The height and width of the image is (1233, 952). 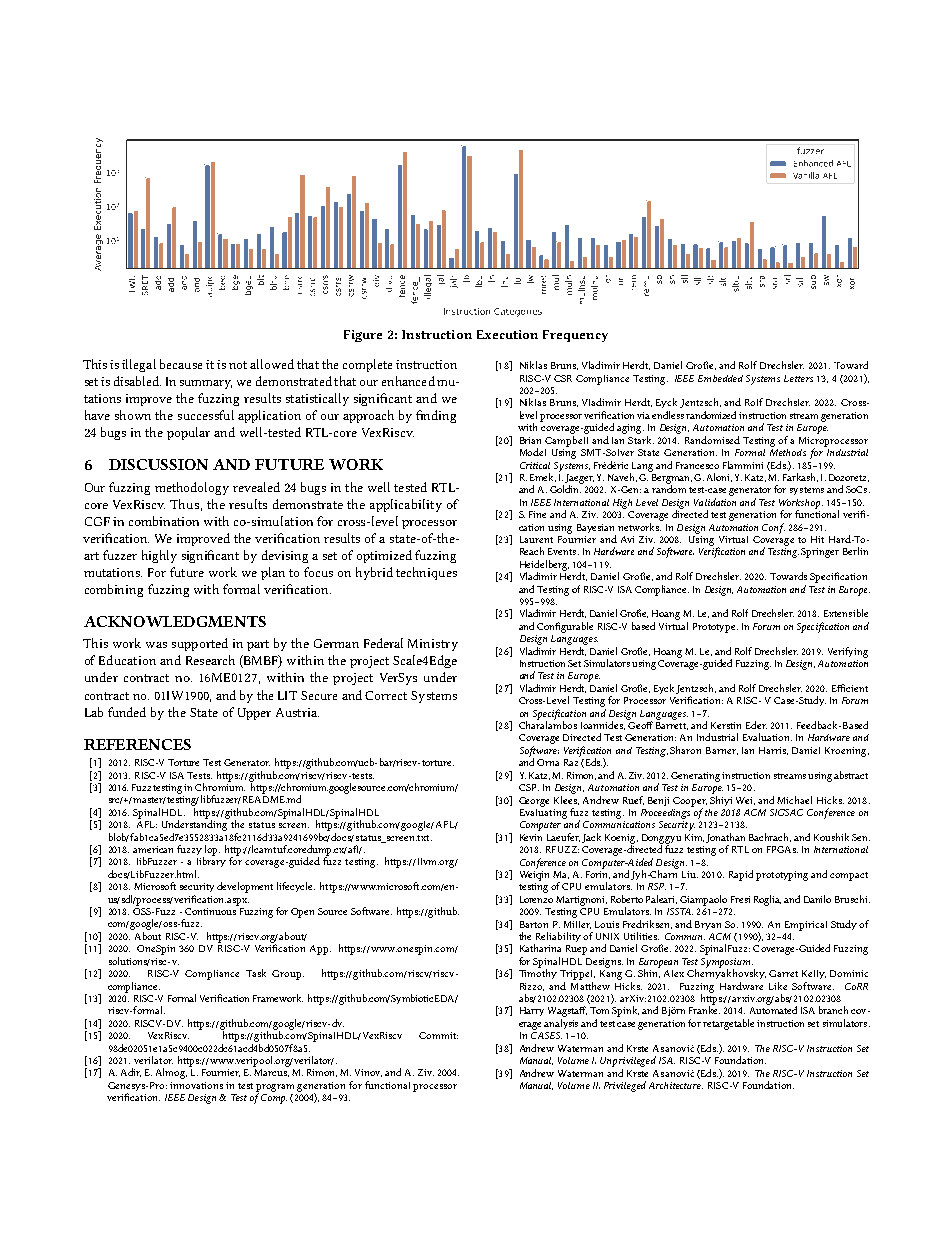 What do you see at coordinates (798, 378) in the image?
I see `Letters` at bounding box center [798, 378].
